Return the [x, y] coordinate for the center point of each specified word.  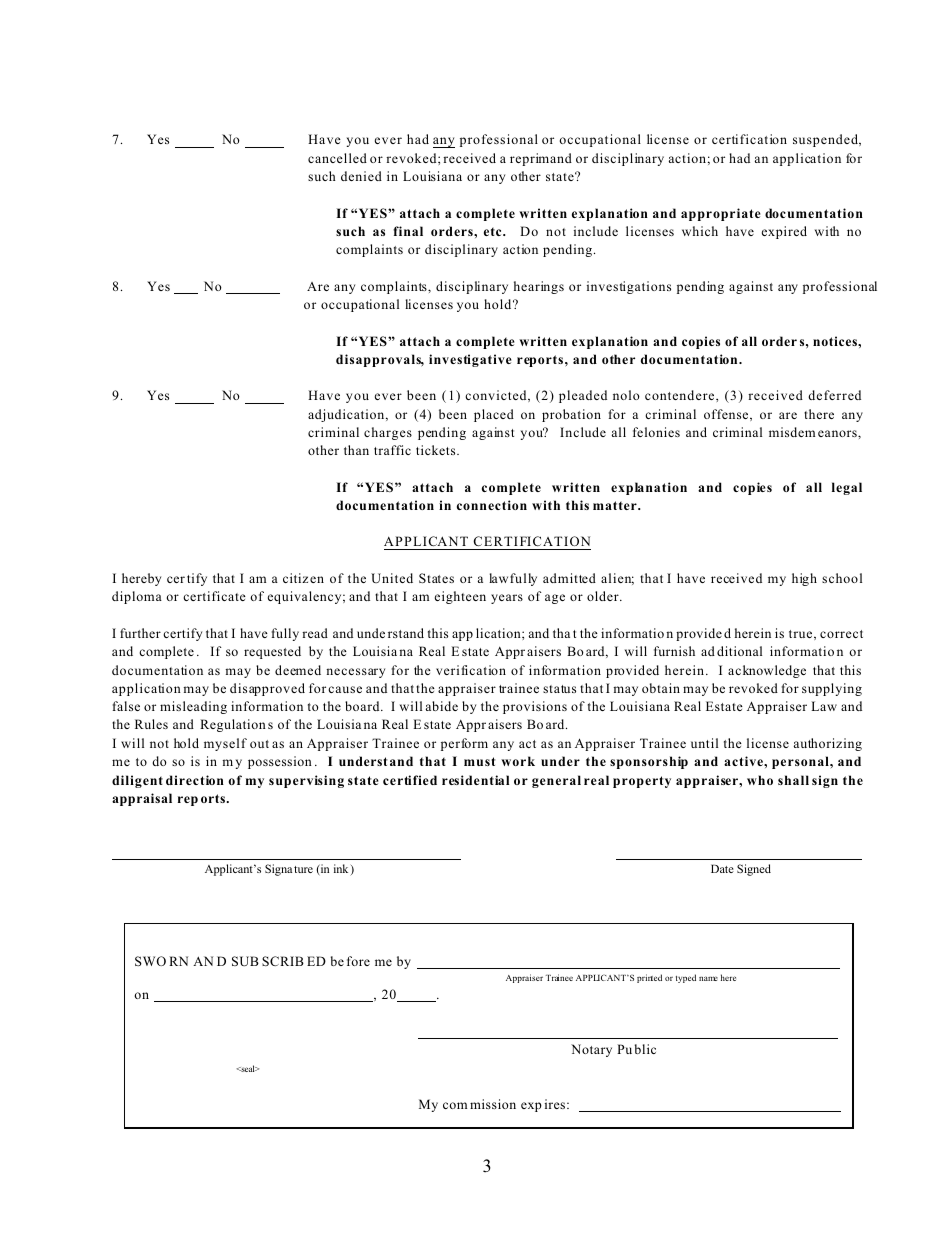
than [356, 450]
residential [475, 780]
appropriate [721, 214]
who [760, 780]
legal [847, 488]
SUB [245, 961]
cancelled [337, 158]
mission [493, 1104]
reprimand [541, 159]
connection [492, 505]
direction [195, 780]
